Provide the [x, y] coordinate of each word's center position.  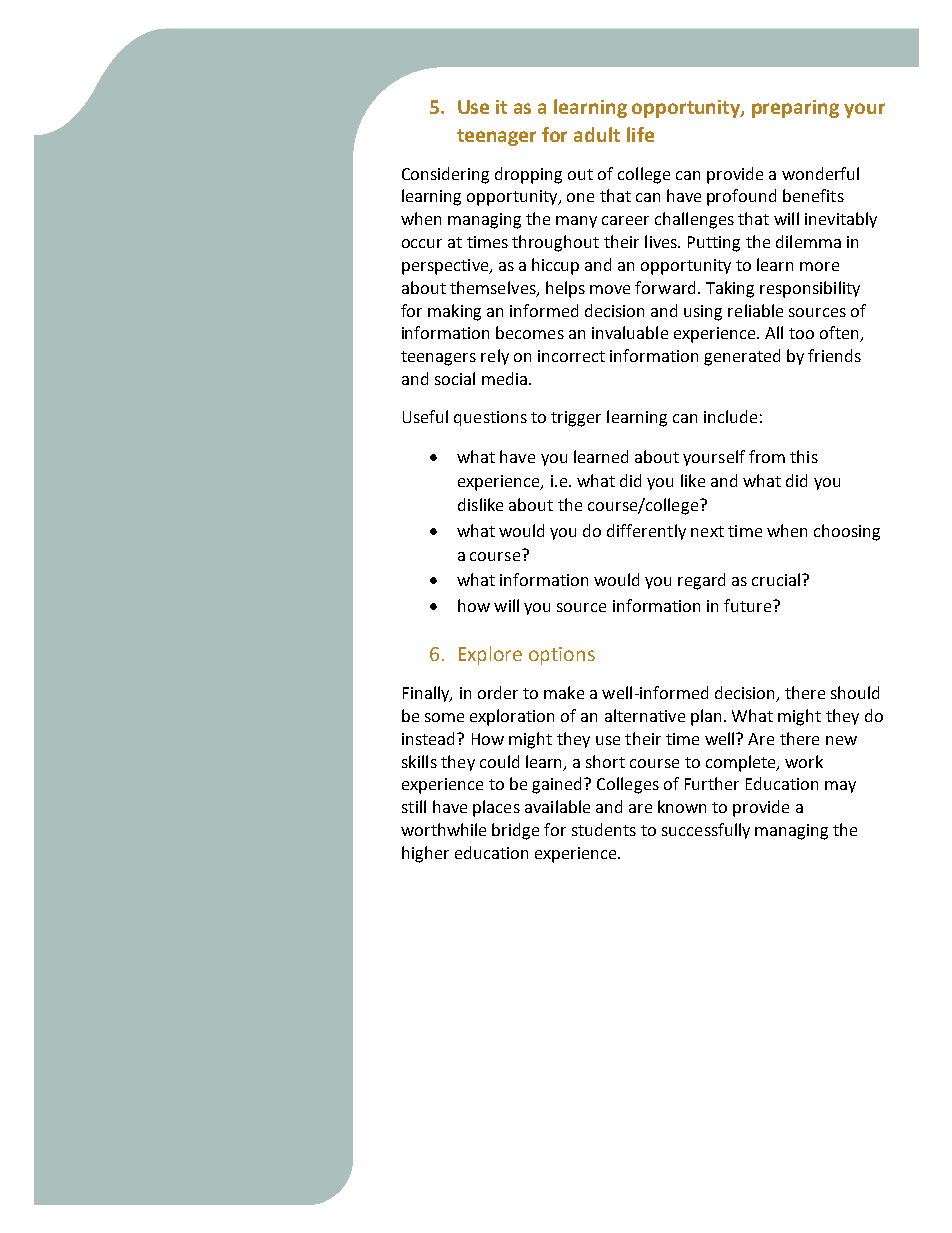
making [454, 312]
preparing [795, 109]
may [840, 787]
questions [490, 418]
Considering [445, 175]
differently [646, 532]
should [855, 692]
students [604, 829]
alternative [645, 715]
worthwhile [443, 829]
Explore [490, 655]
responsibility [810, 289]
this [804, 456]
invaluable [630, 332]
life [640, 134]
